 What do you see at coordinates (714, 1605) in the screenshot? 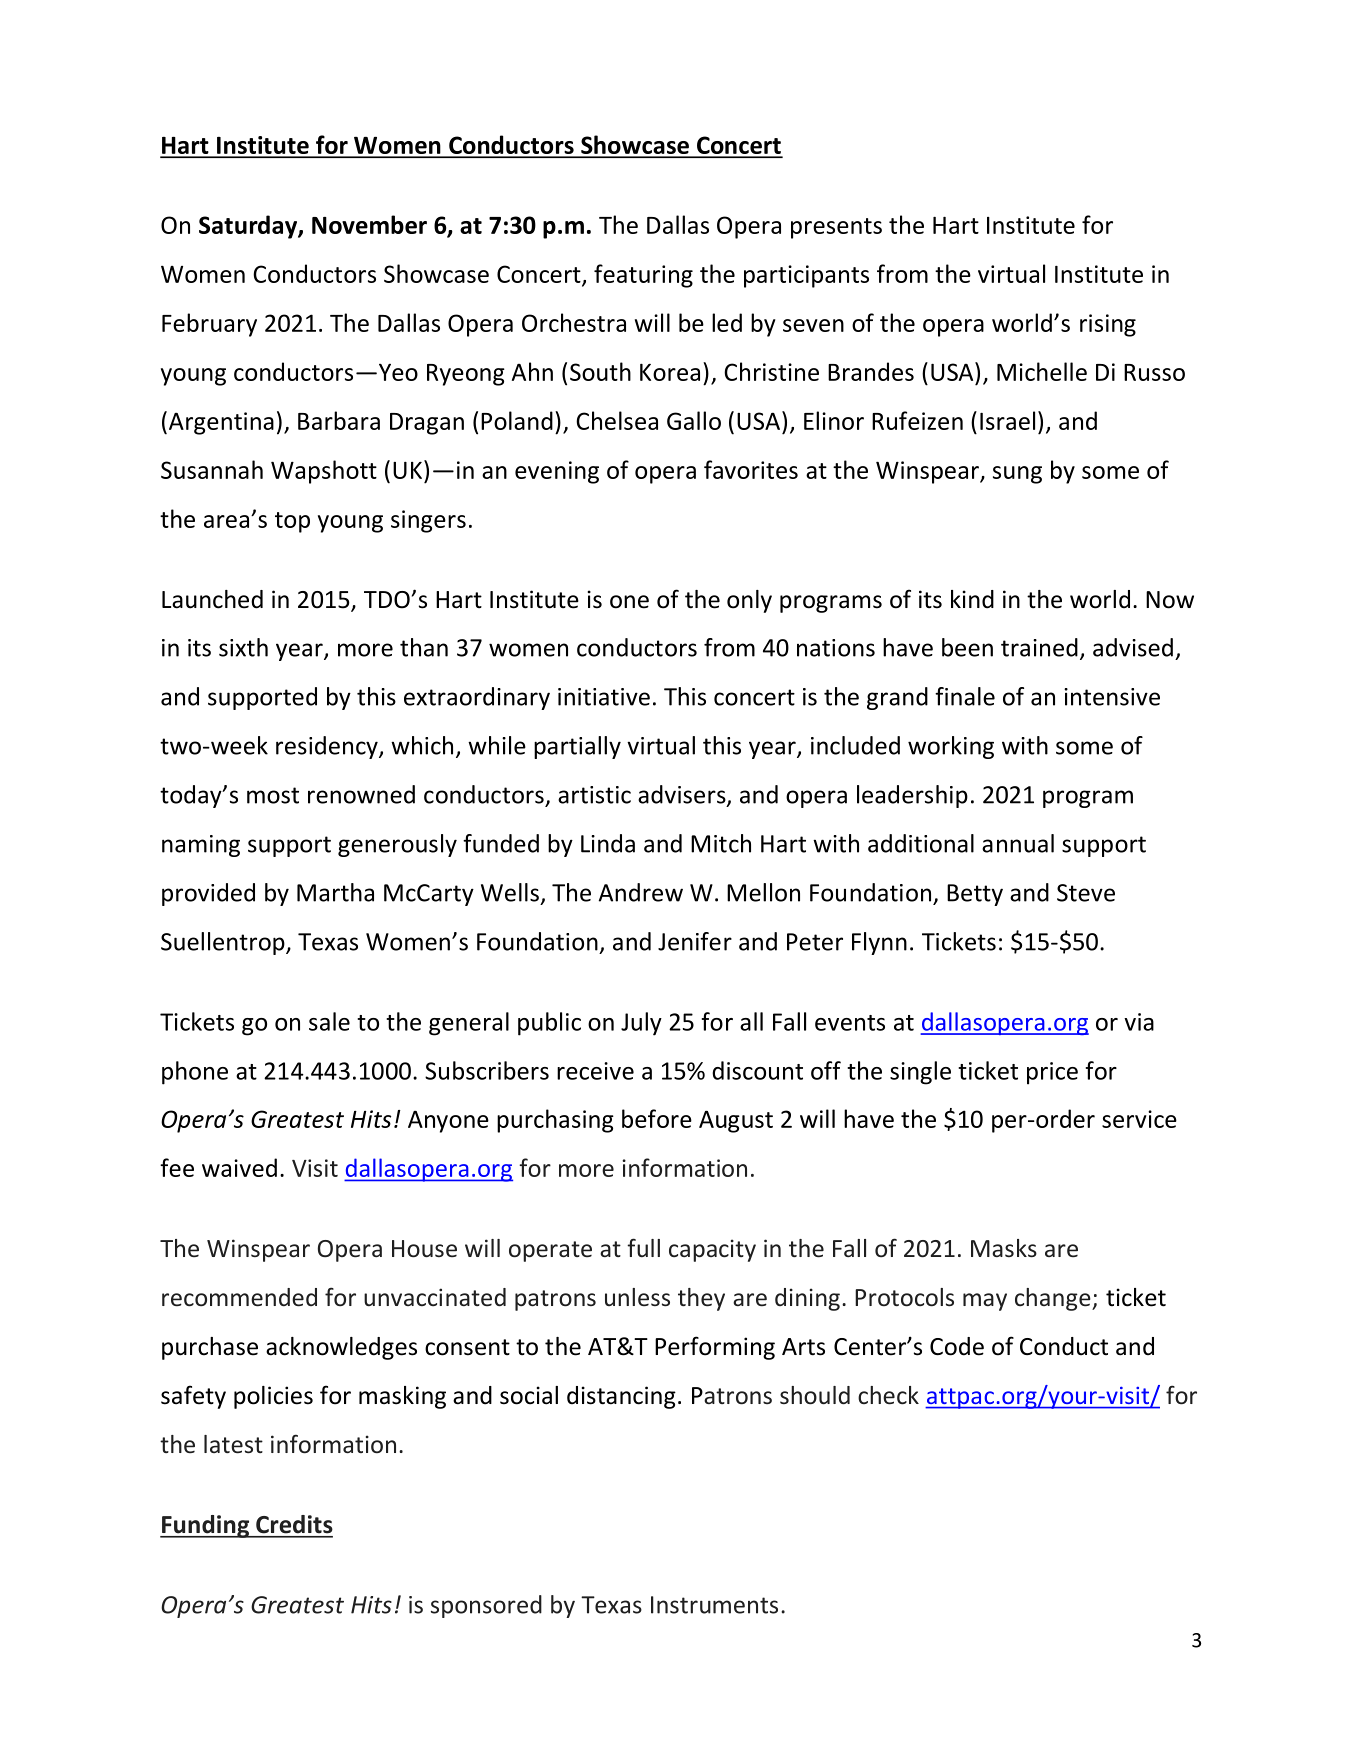
I see `Instruments` at bounding box center [714, 1605].
